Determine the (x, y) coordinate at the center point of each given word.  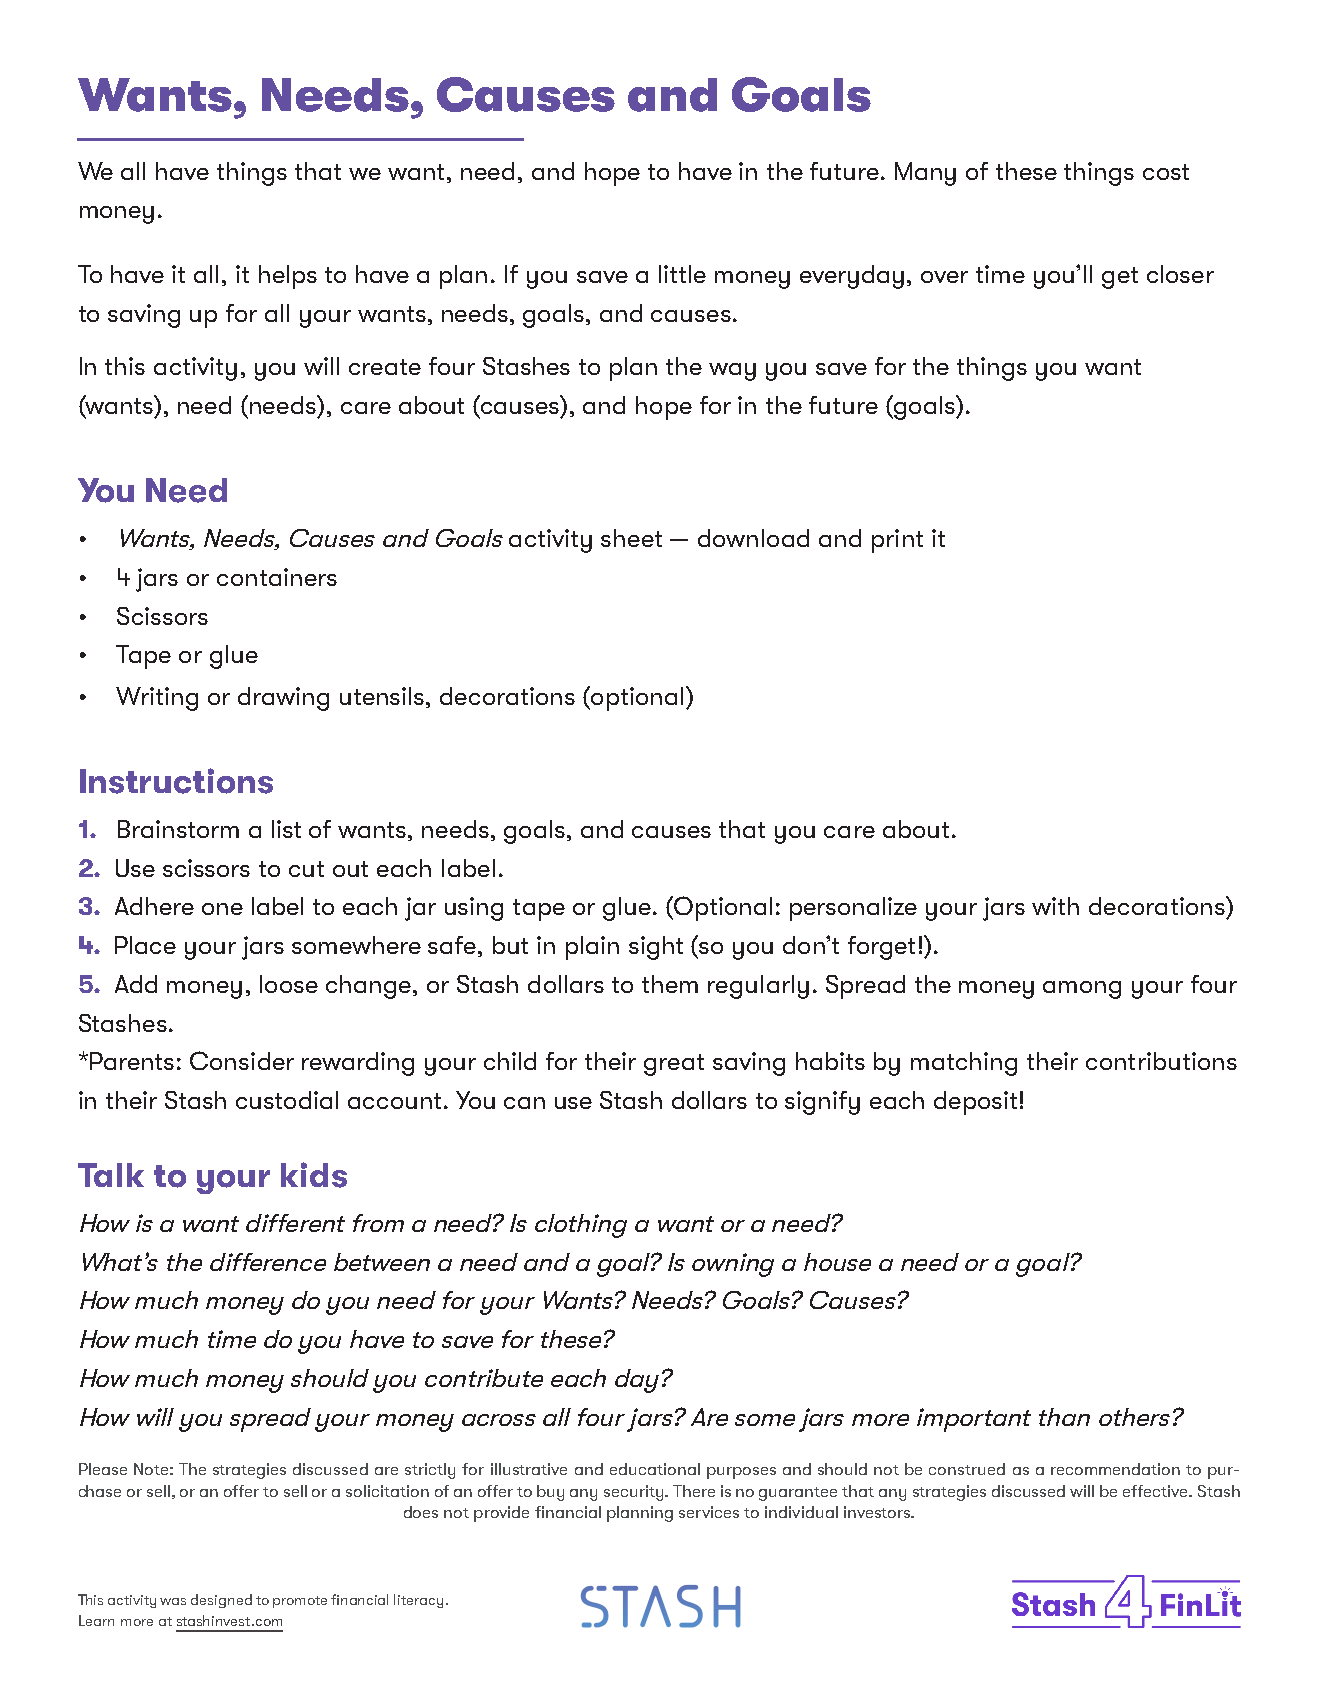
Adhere (154, 906)
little (682, 274)
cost (1166, 172)
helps (288, 277)
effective (1157, 1491)
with (1055, 906)
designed (221, 1601)
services (709, 1512)
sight (656, 948)
